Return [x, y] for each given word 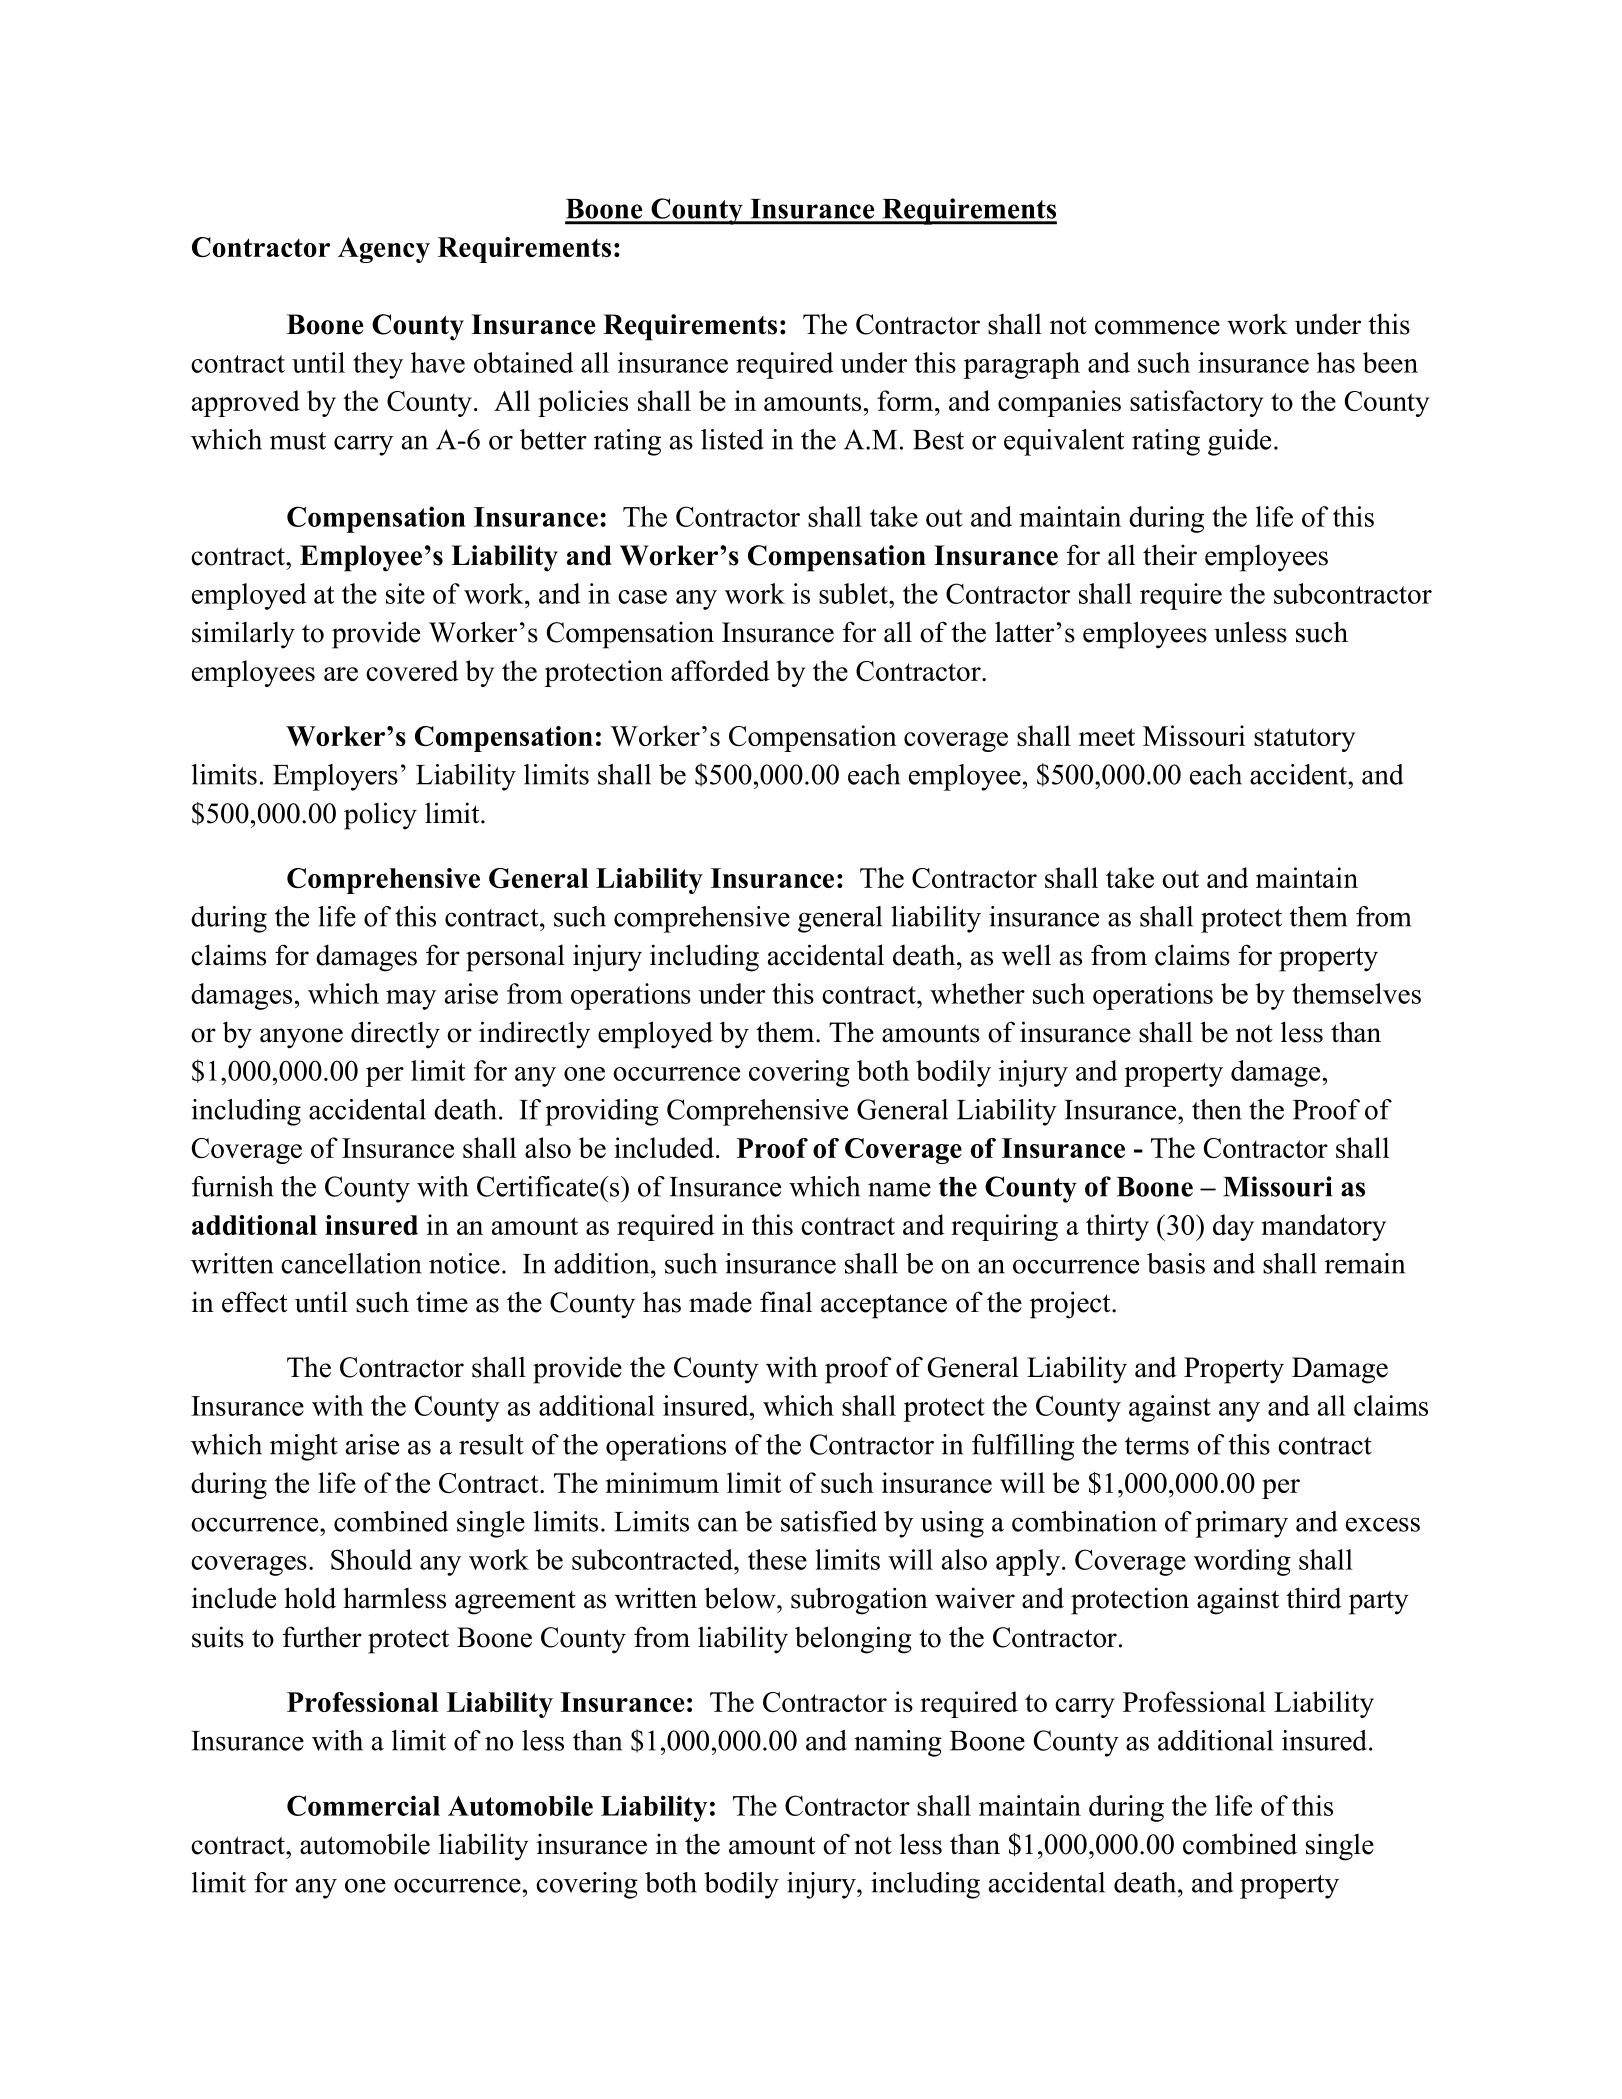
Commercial [363, 1805]
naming [898, 1743]
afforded [720, 670]
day [1233, 1227]
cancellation [351, 1263]
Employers [335, 777]
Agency [384, 250]
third [1314, 1598]
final [786, 1302]
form [906, 400]
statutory [1304, 740]
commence [1157, 327]
